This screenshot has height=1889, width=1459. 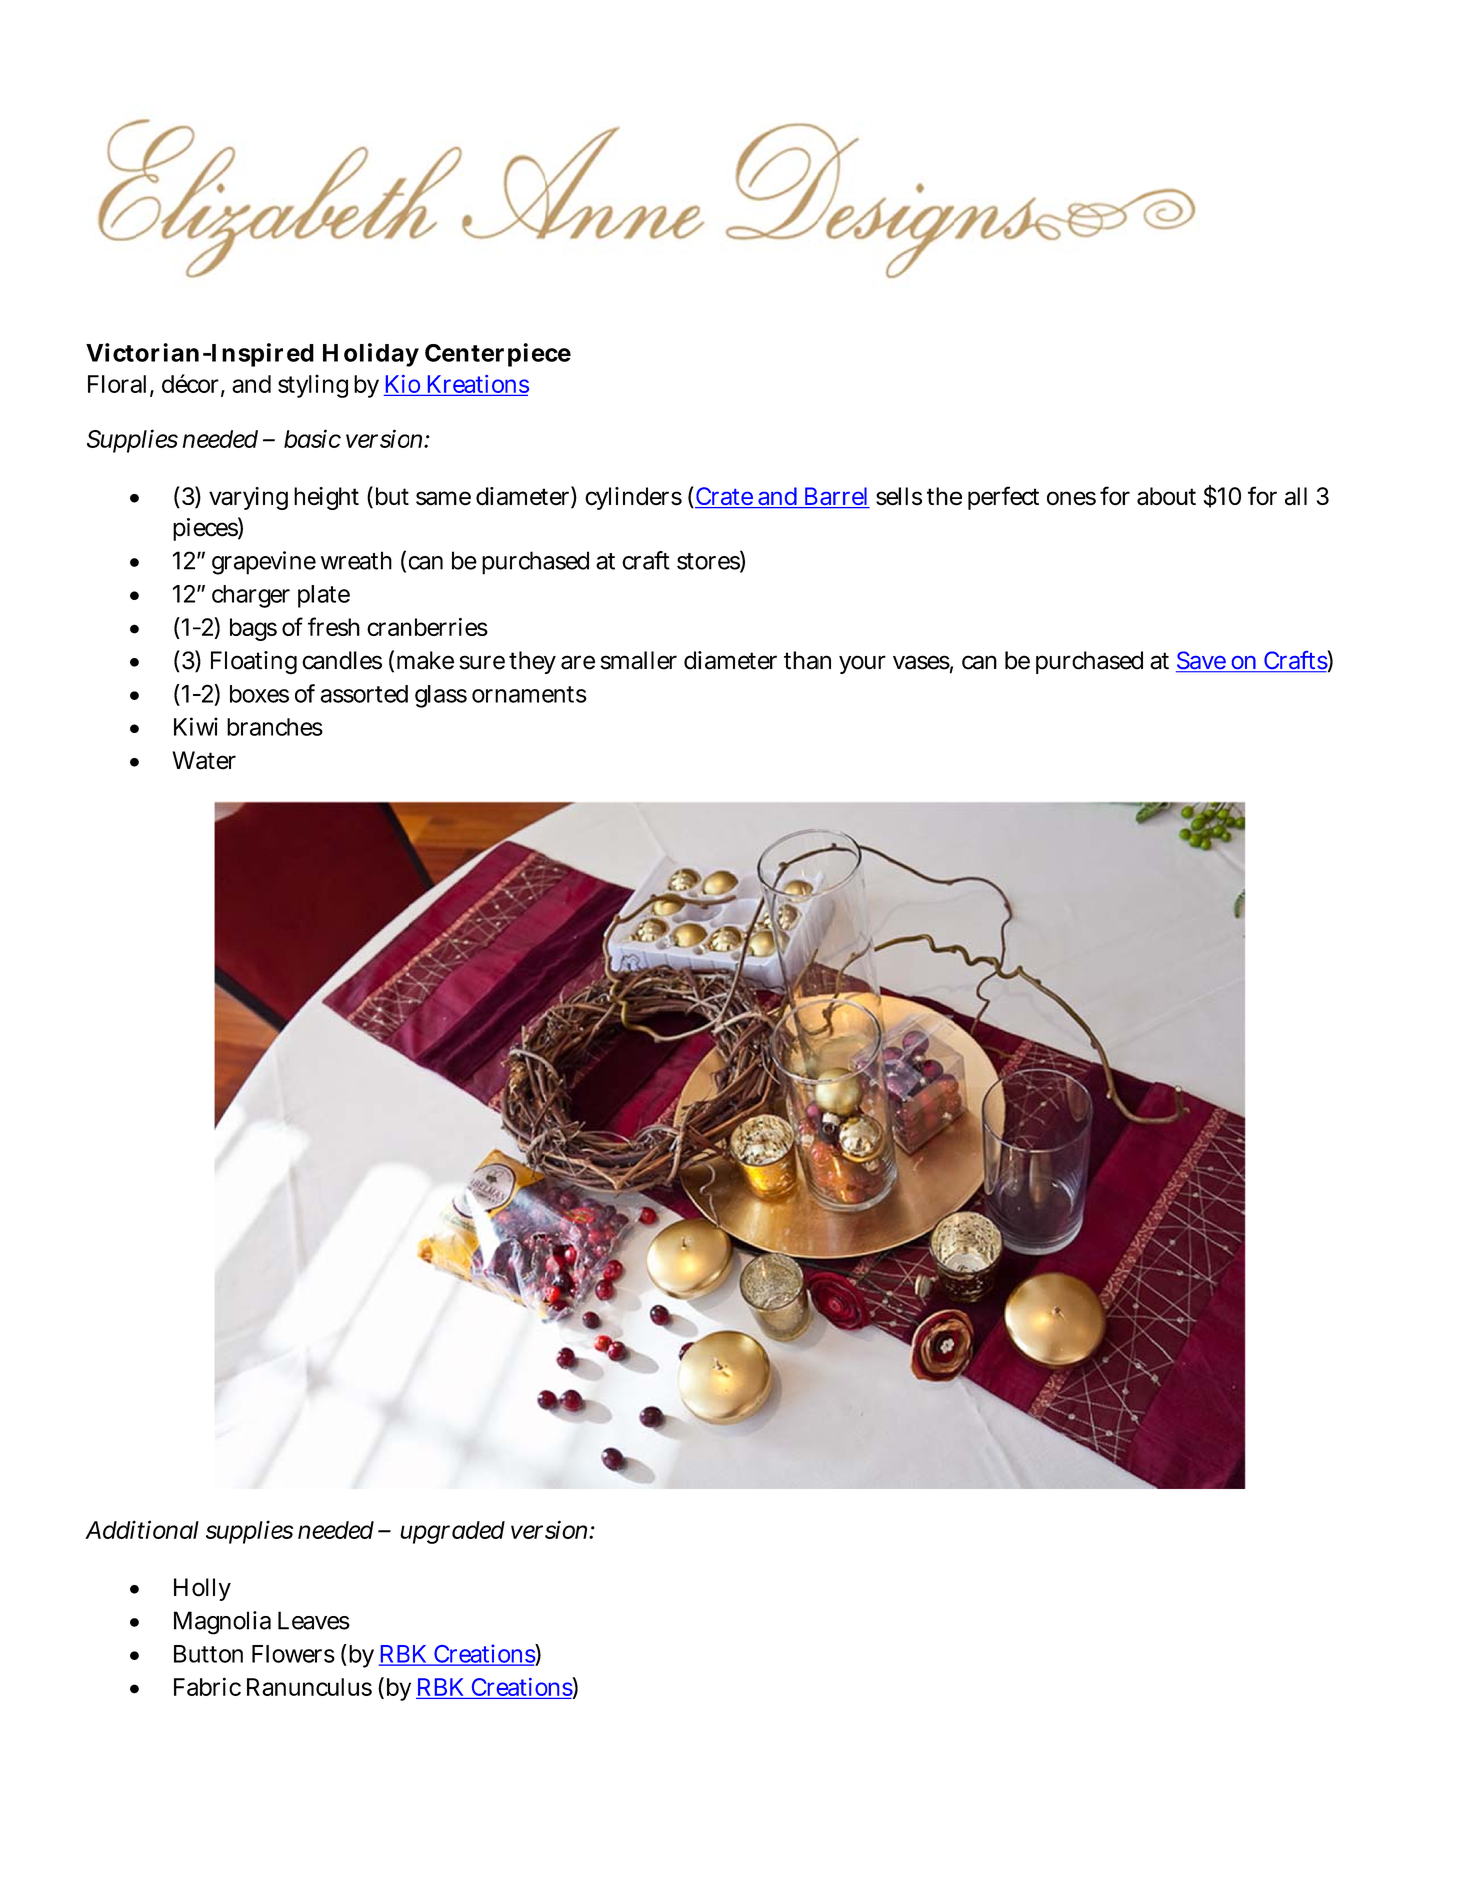 What do you see at coordinates (204, 760) in the screenshot?
I see `Water` at bounding box center [204, 760].
